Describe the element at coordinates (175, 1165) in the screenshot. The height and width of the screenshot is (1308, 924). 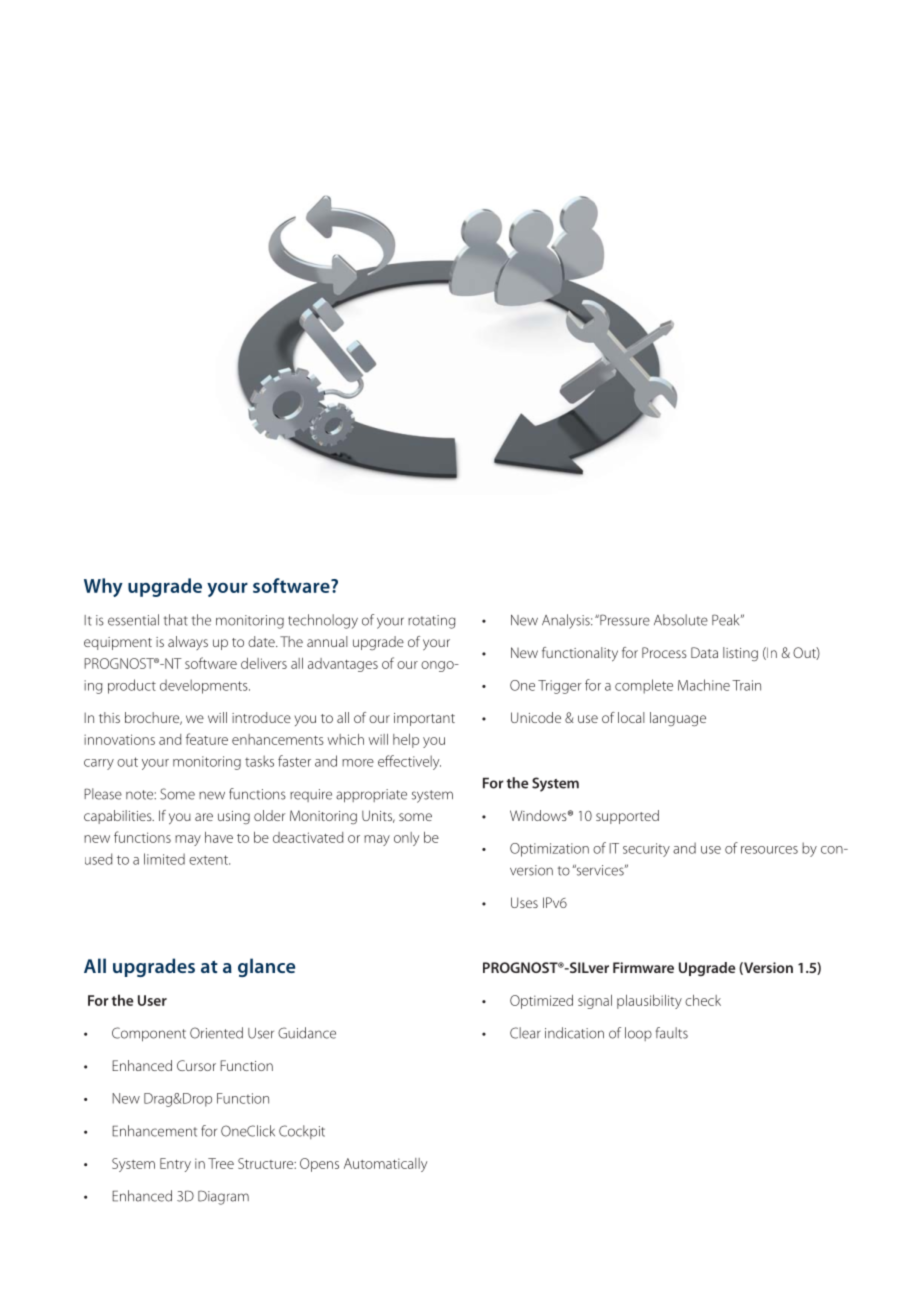
I see `Entry` at that location.
